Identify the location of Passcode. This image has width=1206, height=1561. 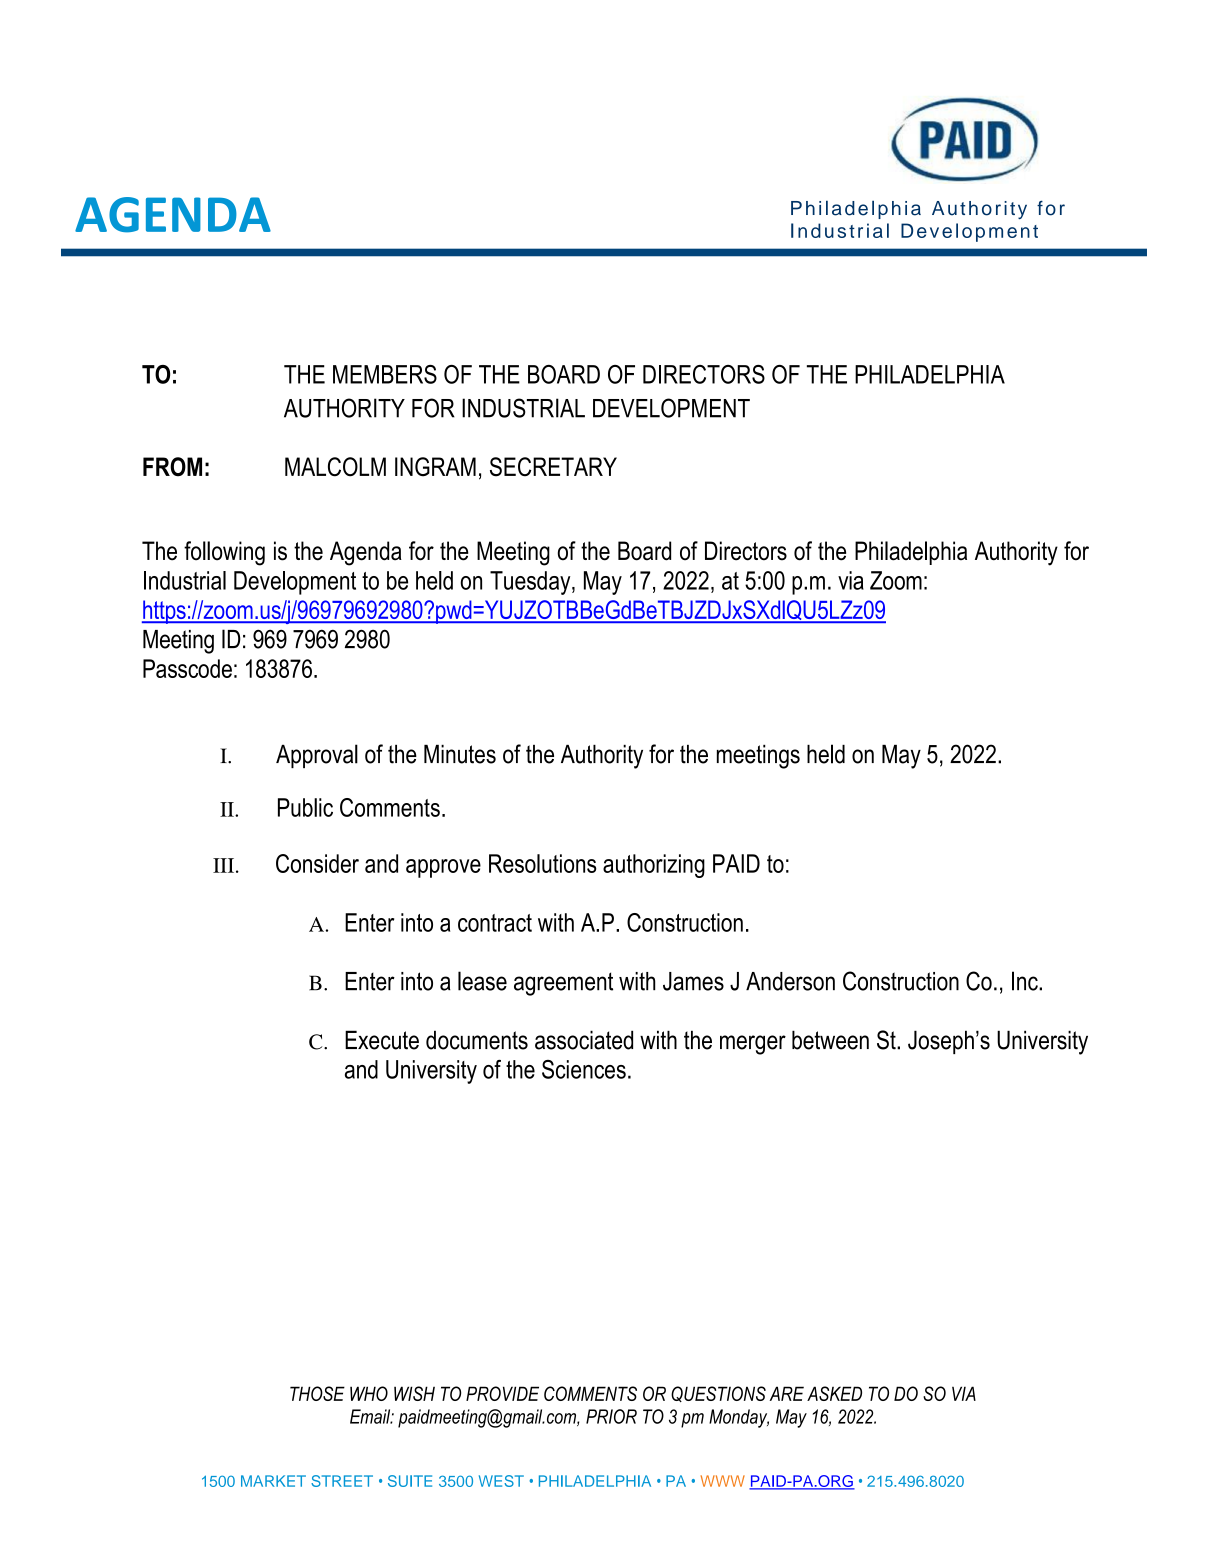
(187, 668).
